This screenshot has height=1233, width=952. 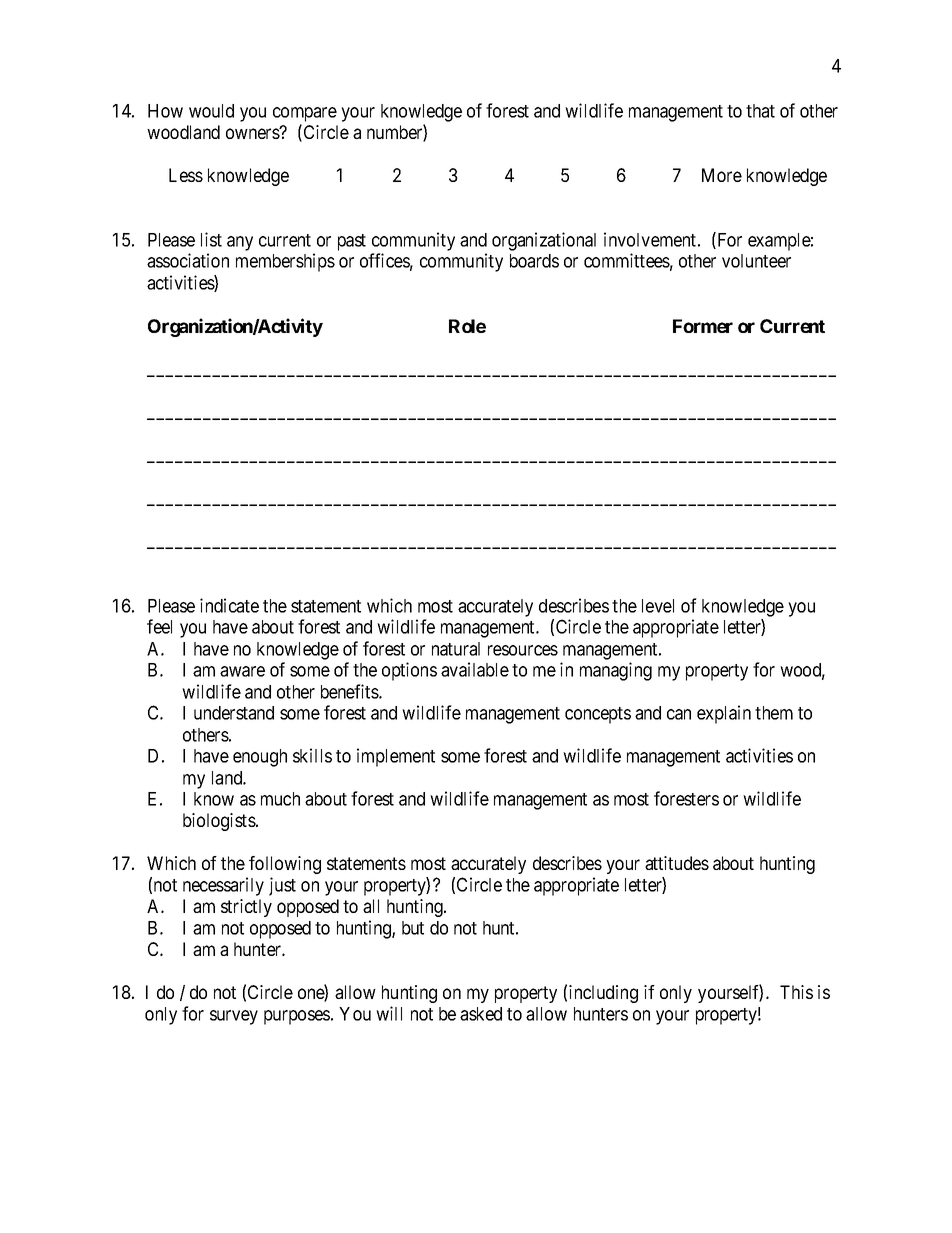 What do you see at coordinates (658, 606) in the screenshot?
I see `level` at bounding box center [658, 606].
